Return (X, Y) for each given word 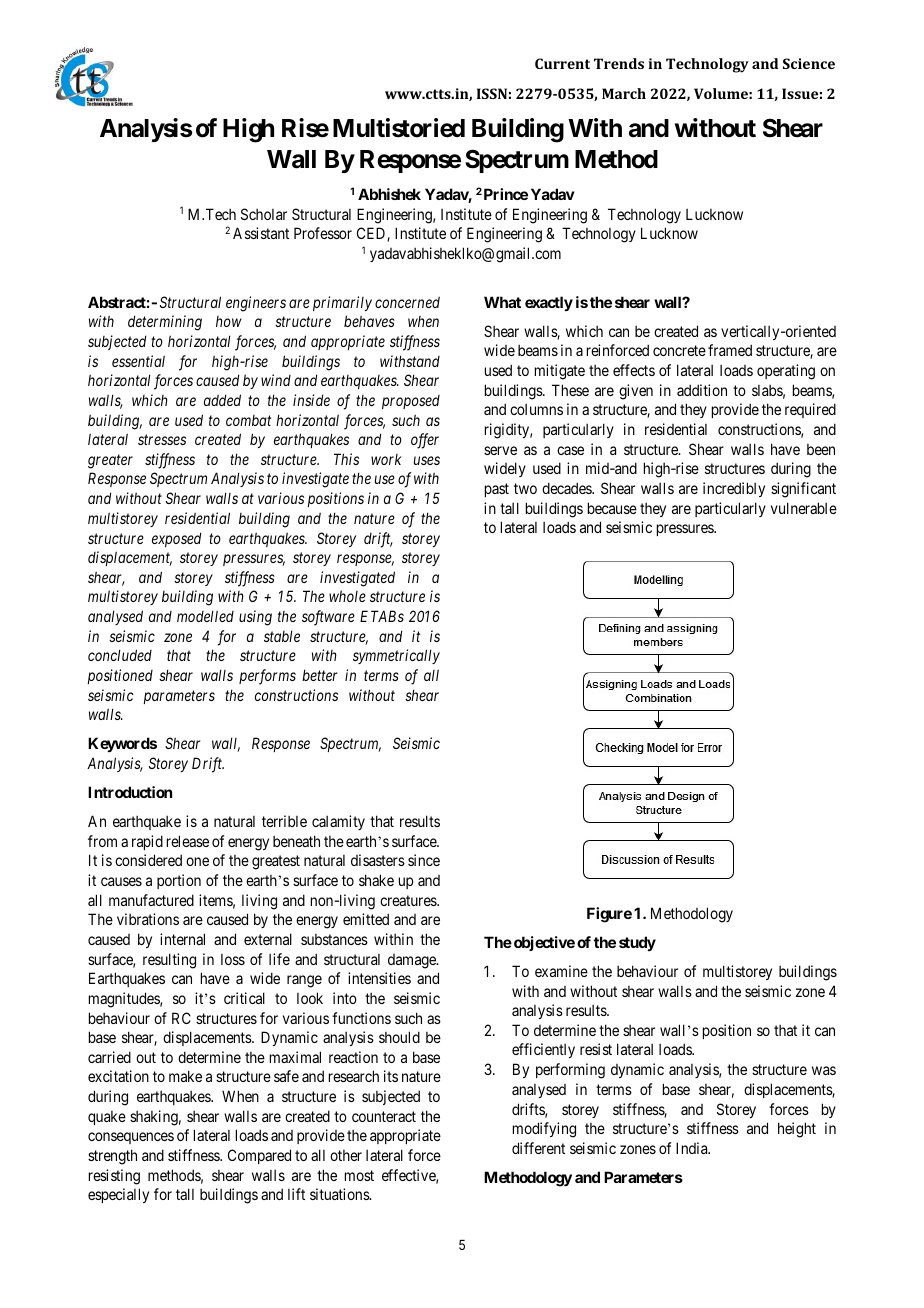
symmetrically (396, 656)
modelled (205, 616)
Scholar (264, 214)
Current (562, 63)
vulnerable (804, 508)
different (538, 1148)
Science (809, 63)
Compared (259, 1156)
